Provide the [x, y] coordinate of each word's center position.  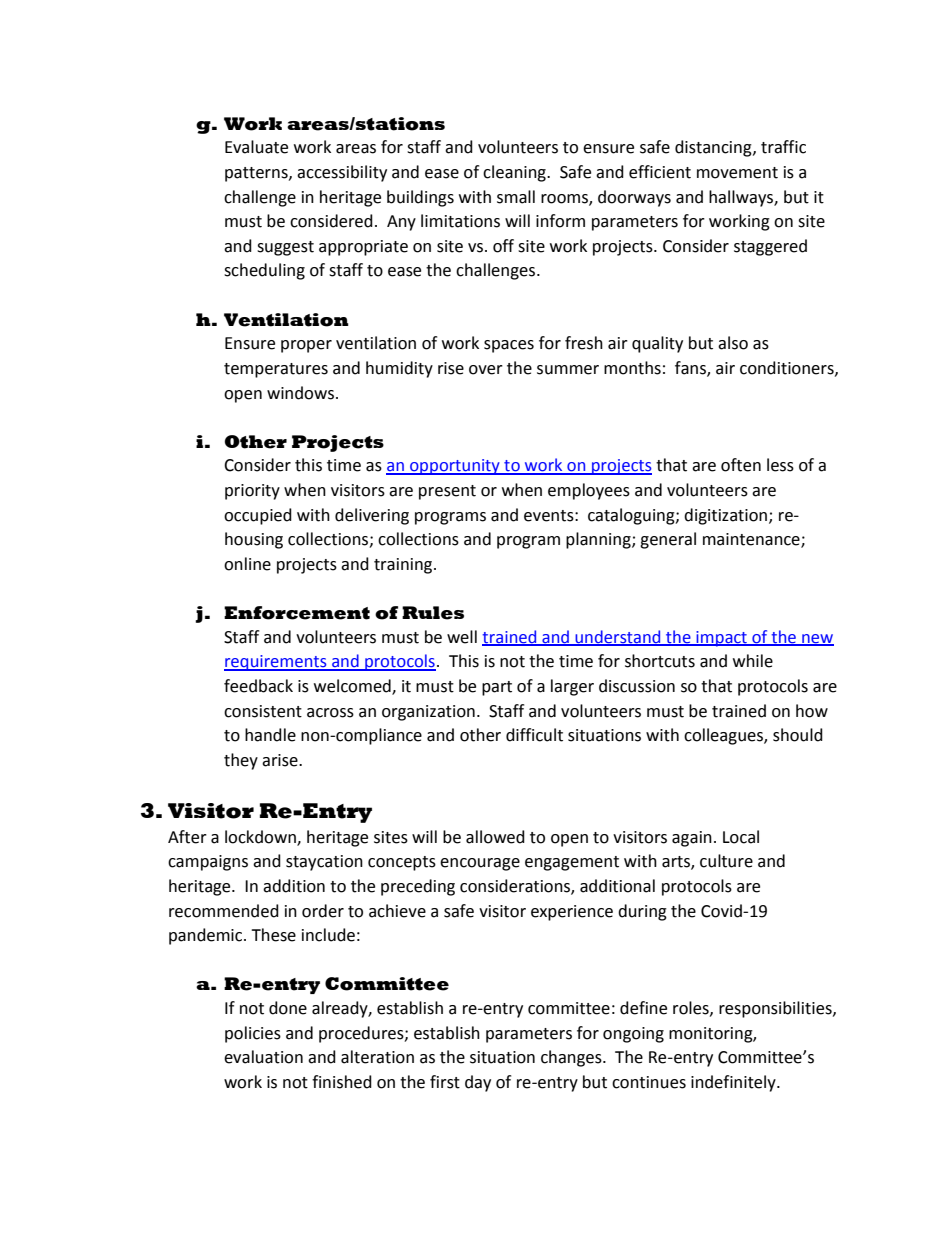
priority [252, 492]
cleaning [515, 173]
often [741, 465]
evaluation [263, 1057]
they [241, 761]
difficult [534, 735]
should [798, 735]
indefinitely [734, 1083]
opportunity [455, 467]
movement [737, 173]
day [478, 1083]
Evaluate [256, 147]
